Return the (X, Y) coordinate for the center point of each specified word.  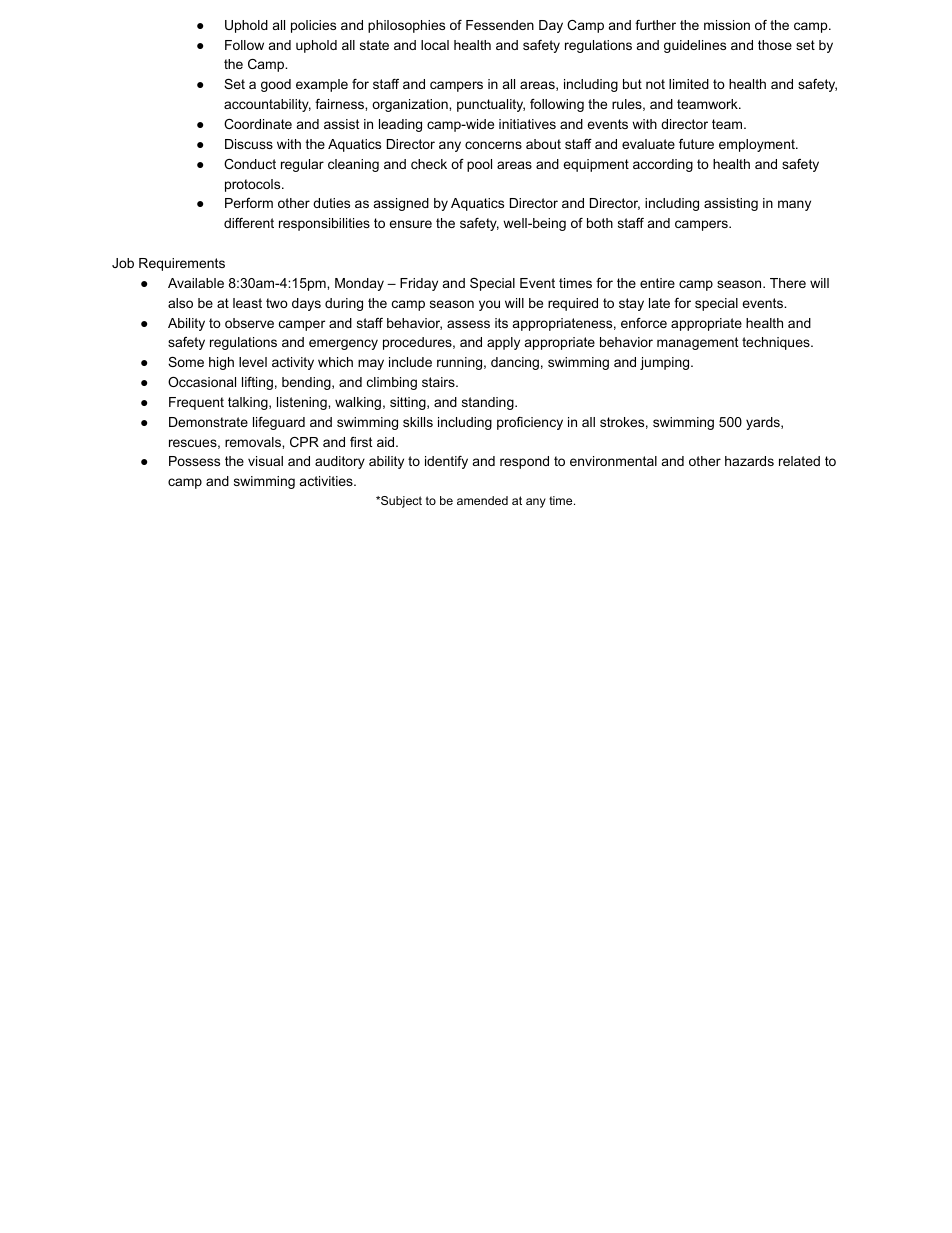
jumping (664, 363)
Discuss (249, 144)
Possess (194, 461)
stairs (439, 382)
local (435, 45)
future (696, 144)
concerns (493, 145)
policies (313, 26)
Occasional (202, 382)
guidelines (695, 46)
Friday (419, 284)
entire (657, 283)
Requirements (182, 264)
